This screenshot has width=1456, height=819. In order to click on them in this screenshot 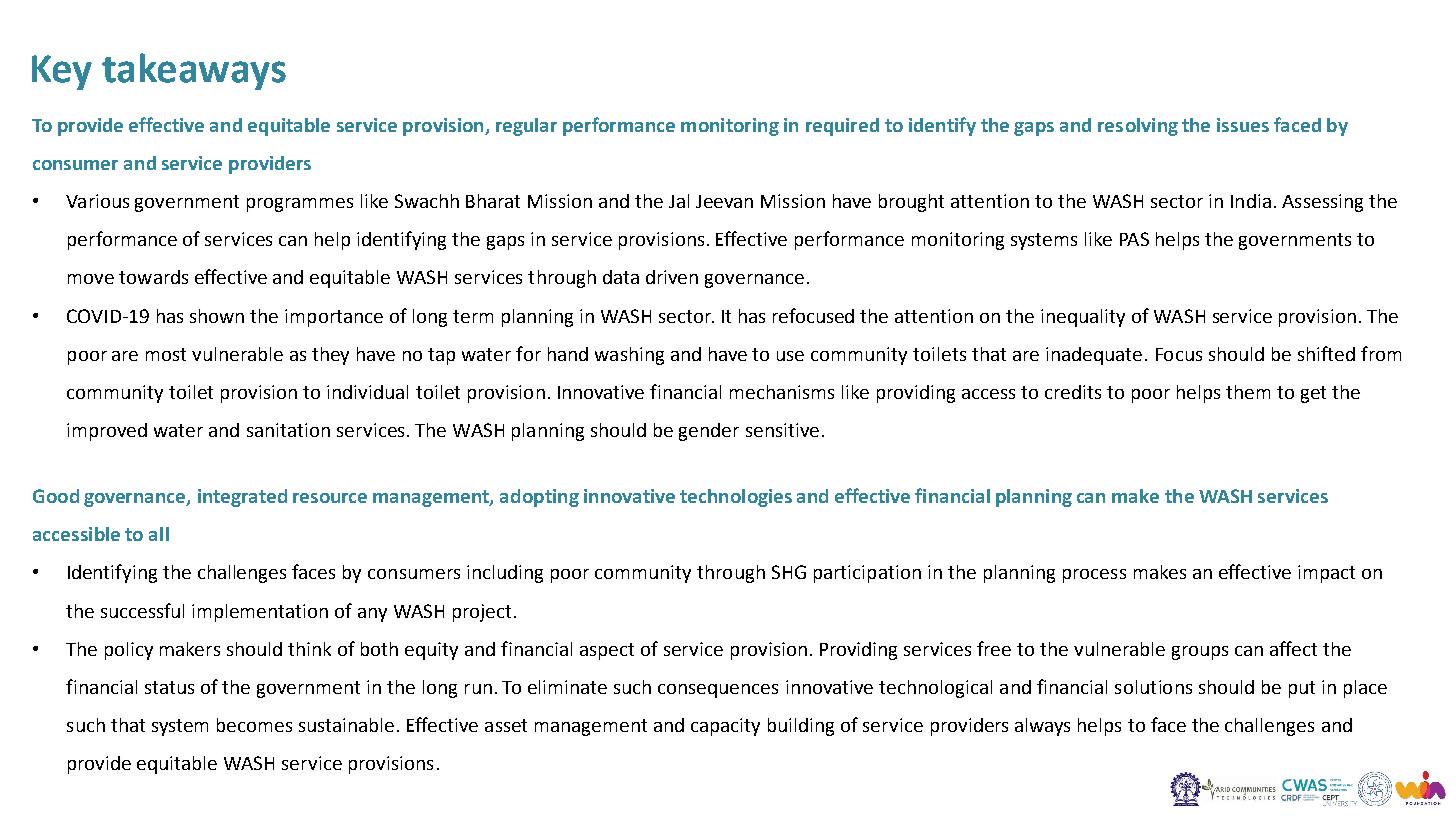, I will do `click(1248, 392)`.
